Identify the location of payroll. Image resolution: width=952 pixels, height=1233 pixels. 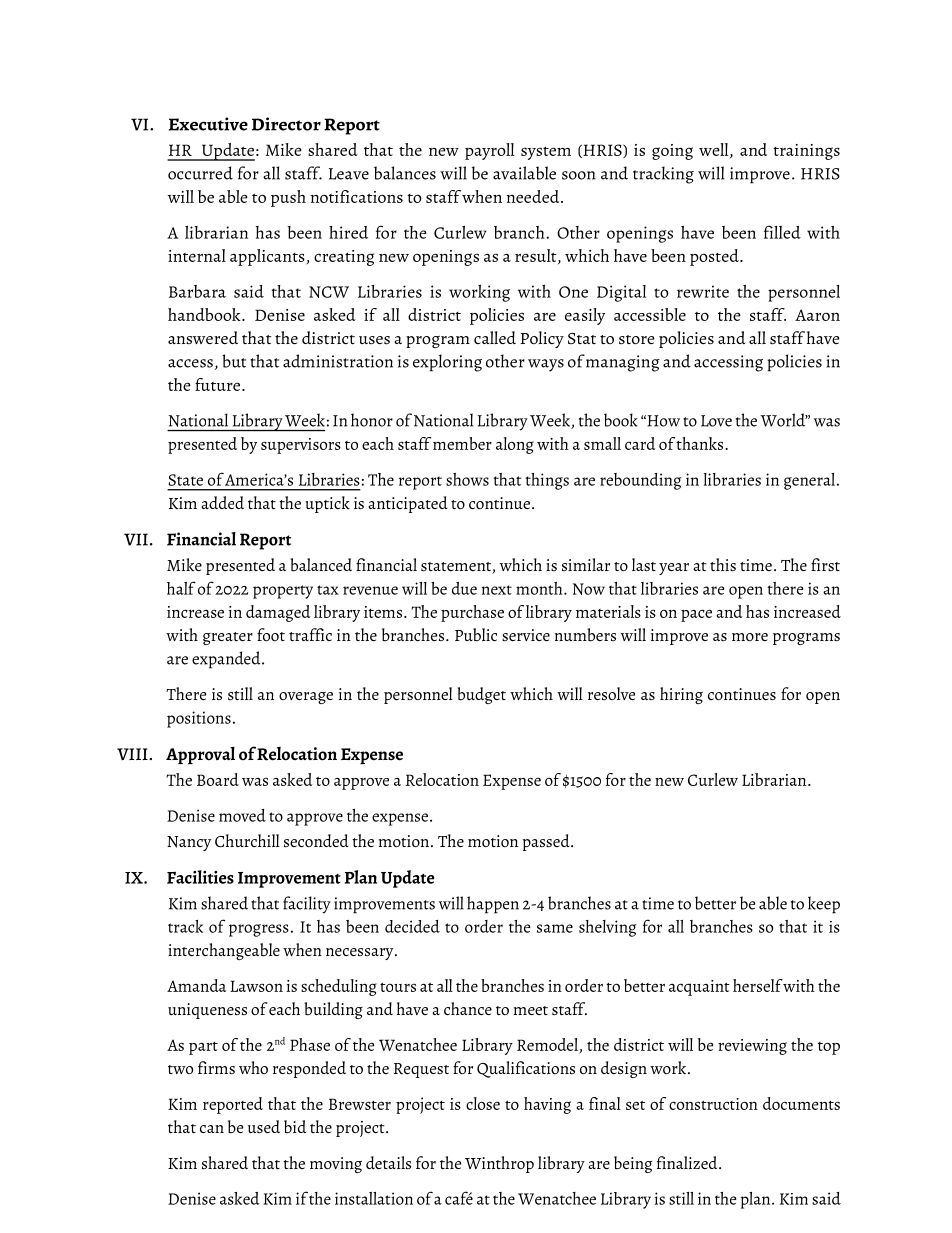
(489, 151).
